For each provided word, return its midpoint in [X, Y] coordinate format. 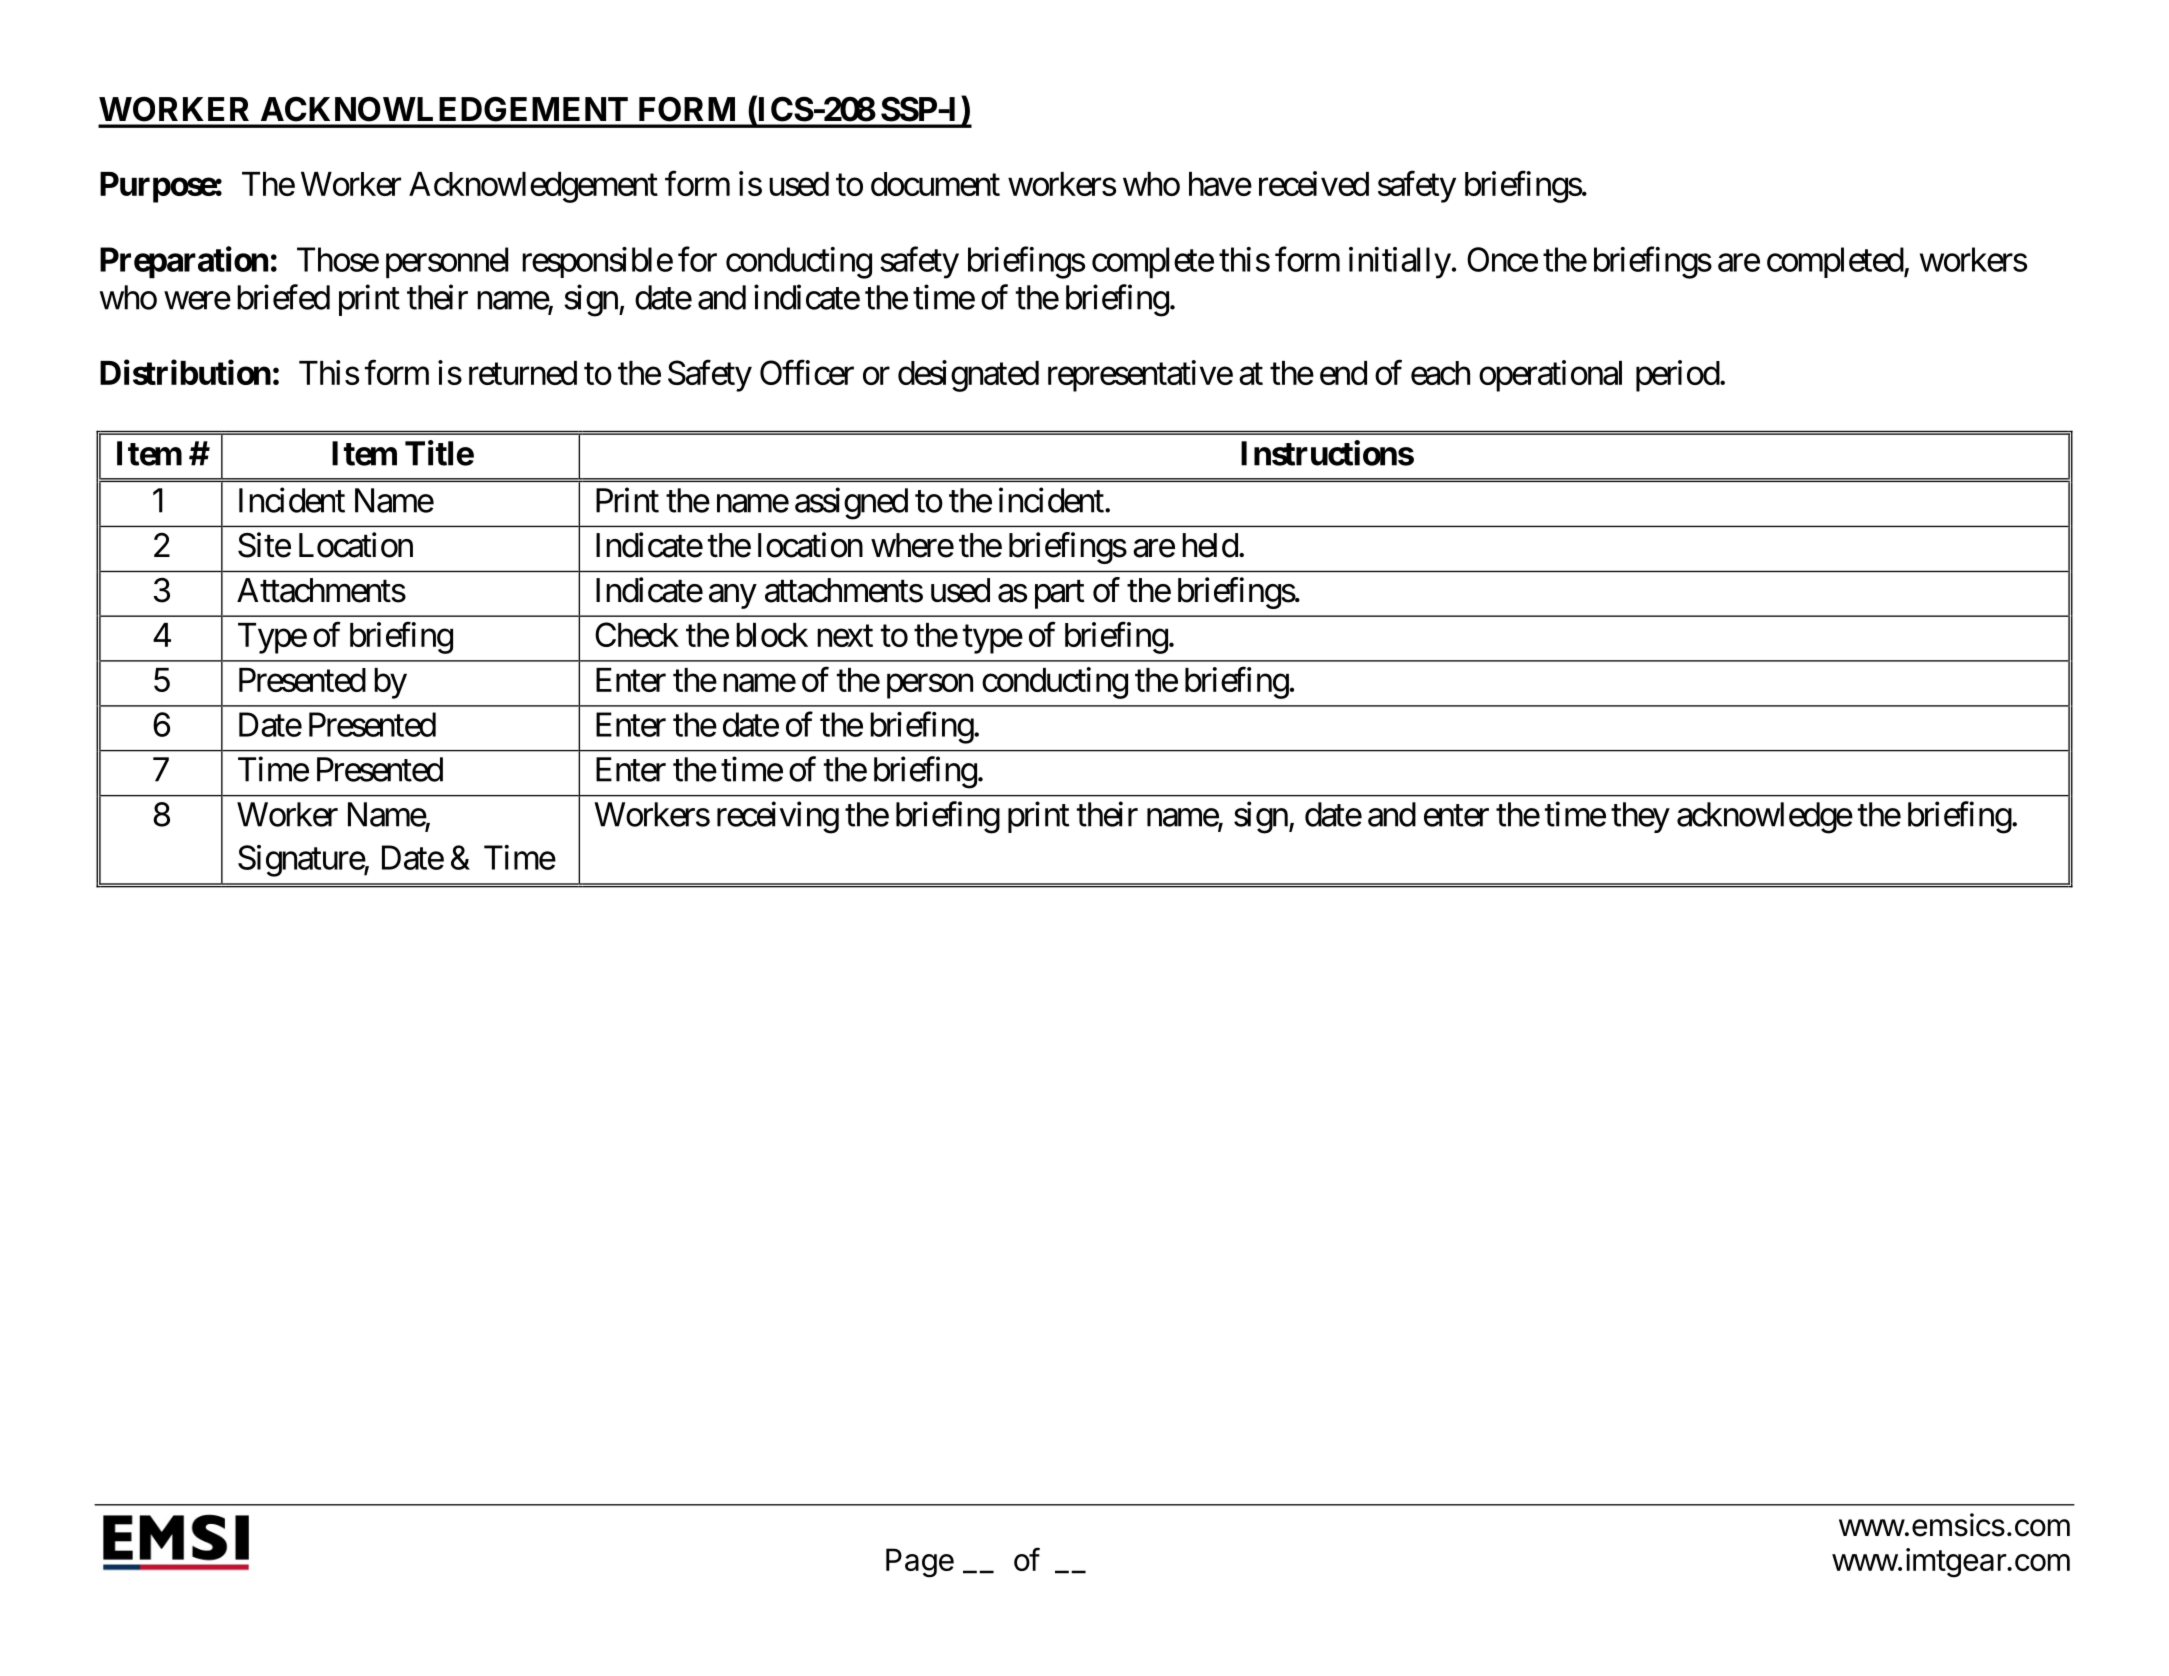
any [733, 596]
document [935, 184]
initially [1400, 263]
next [845, 636]
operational [1550, 376]
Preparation [184, 262]
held [1210, 545]
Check [637, 634]
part [1060, 595]
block [772, 635]
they [1640, 817]
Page [920, 1563]
